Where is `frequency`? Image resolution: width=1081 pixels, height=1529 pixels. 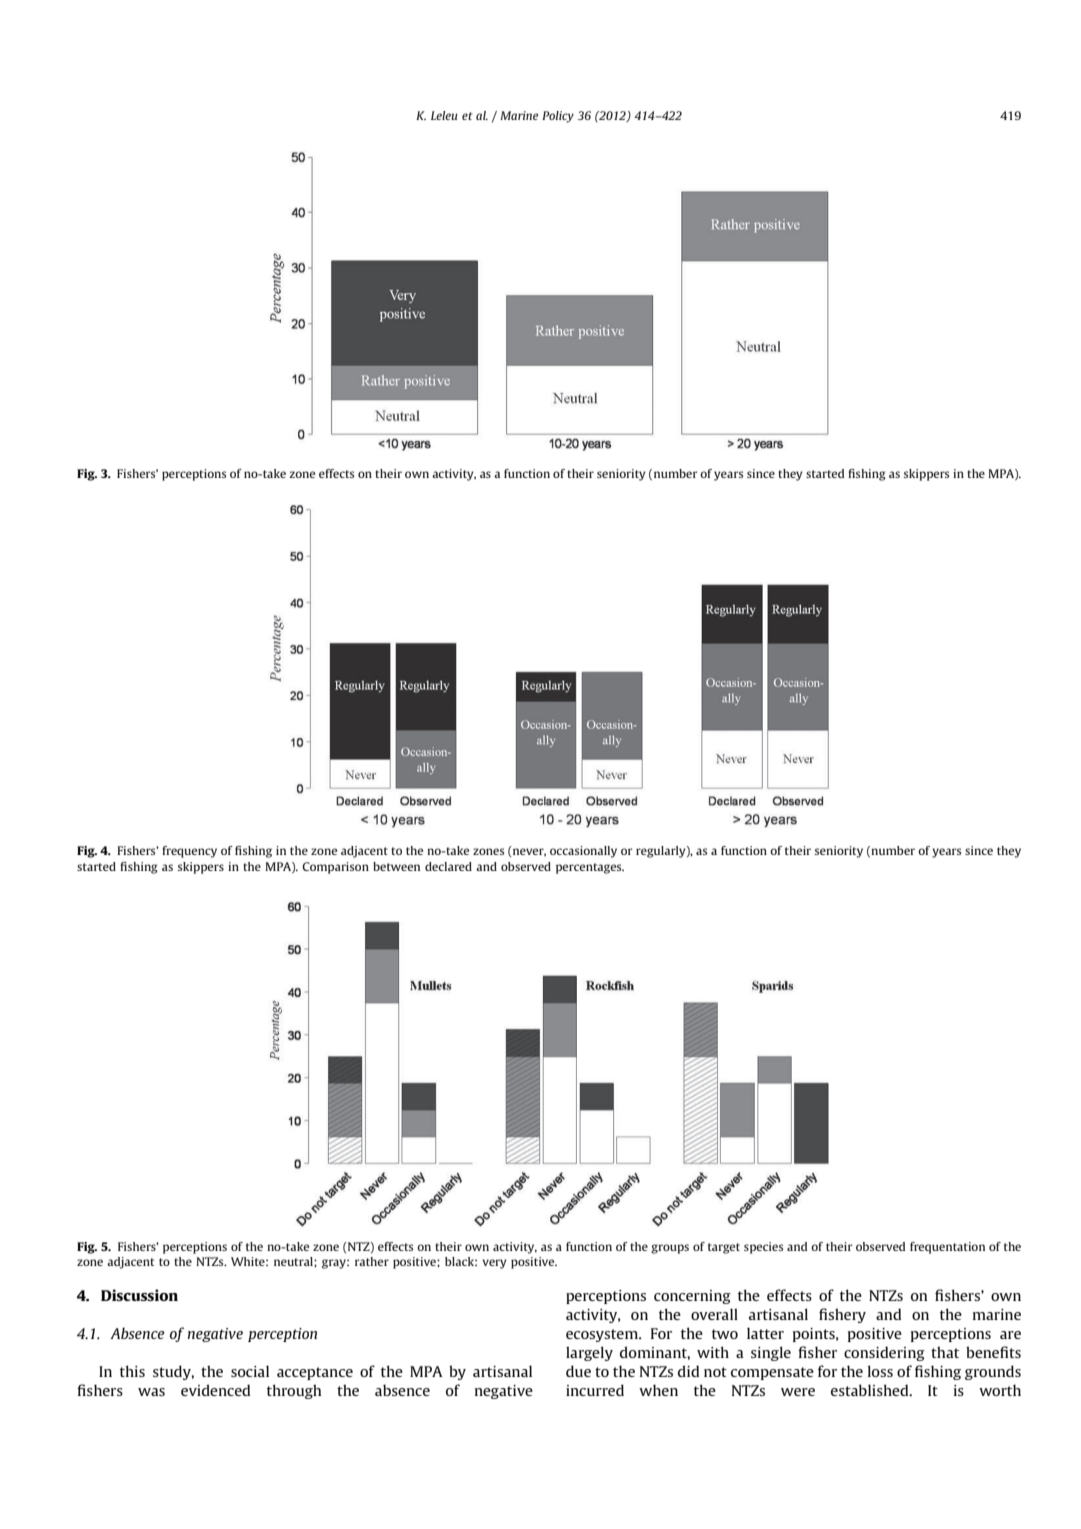
frequency is located at coordinates (189, 852).
